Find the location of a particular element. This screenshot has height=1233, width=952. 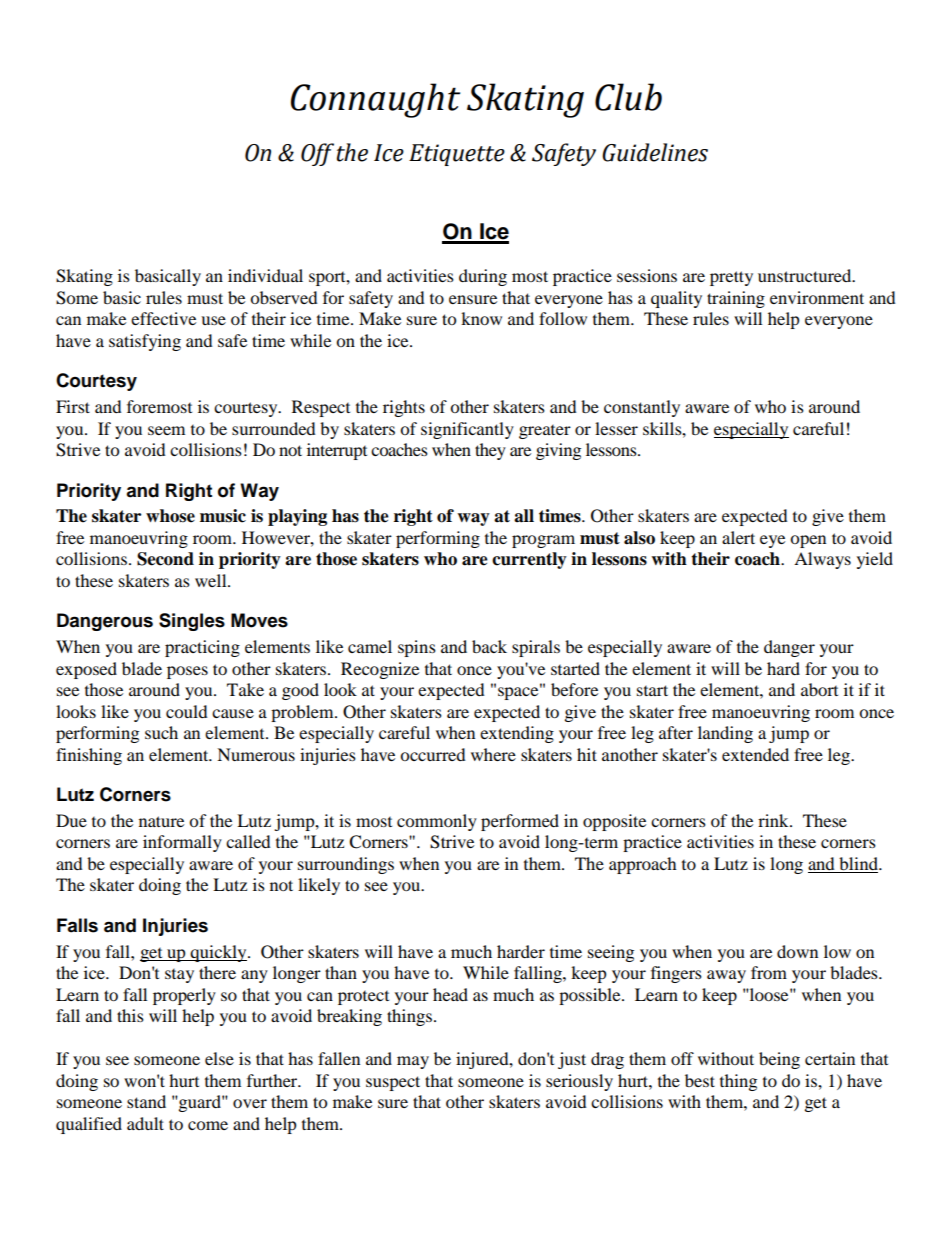

abort is located at coordinates (819, 689).
